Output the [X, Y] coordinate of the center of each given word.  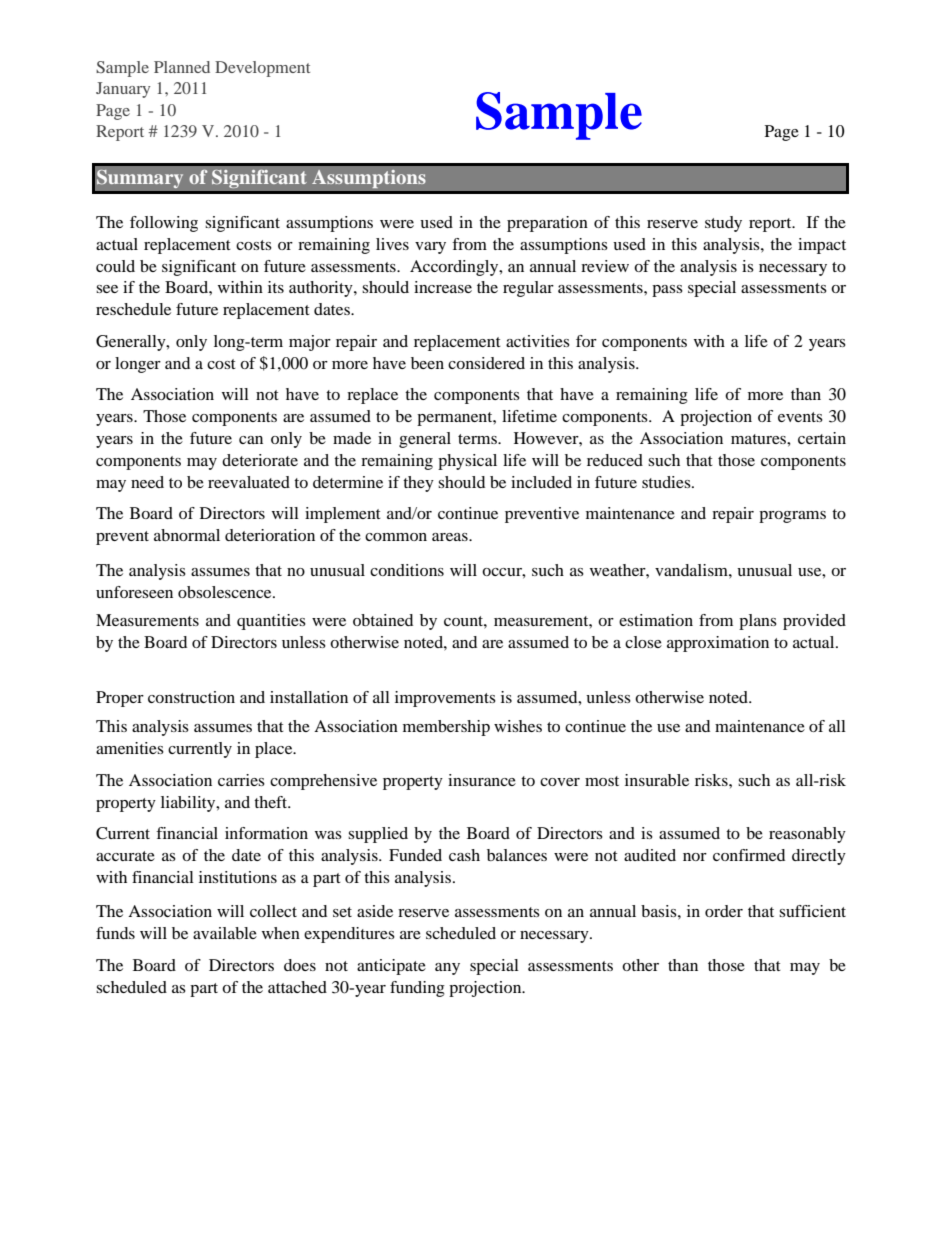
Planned [182, 67]
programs [792, 517]
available [225, 933]
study [723, 224]
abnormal [187, 535]
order [724, 911]
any [447, 969]
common [396, 537]
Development [262, 69]
